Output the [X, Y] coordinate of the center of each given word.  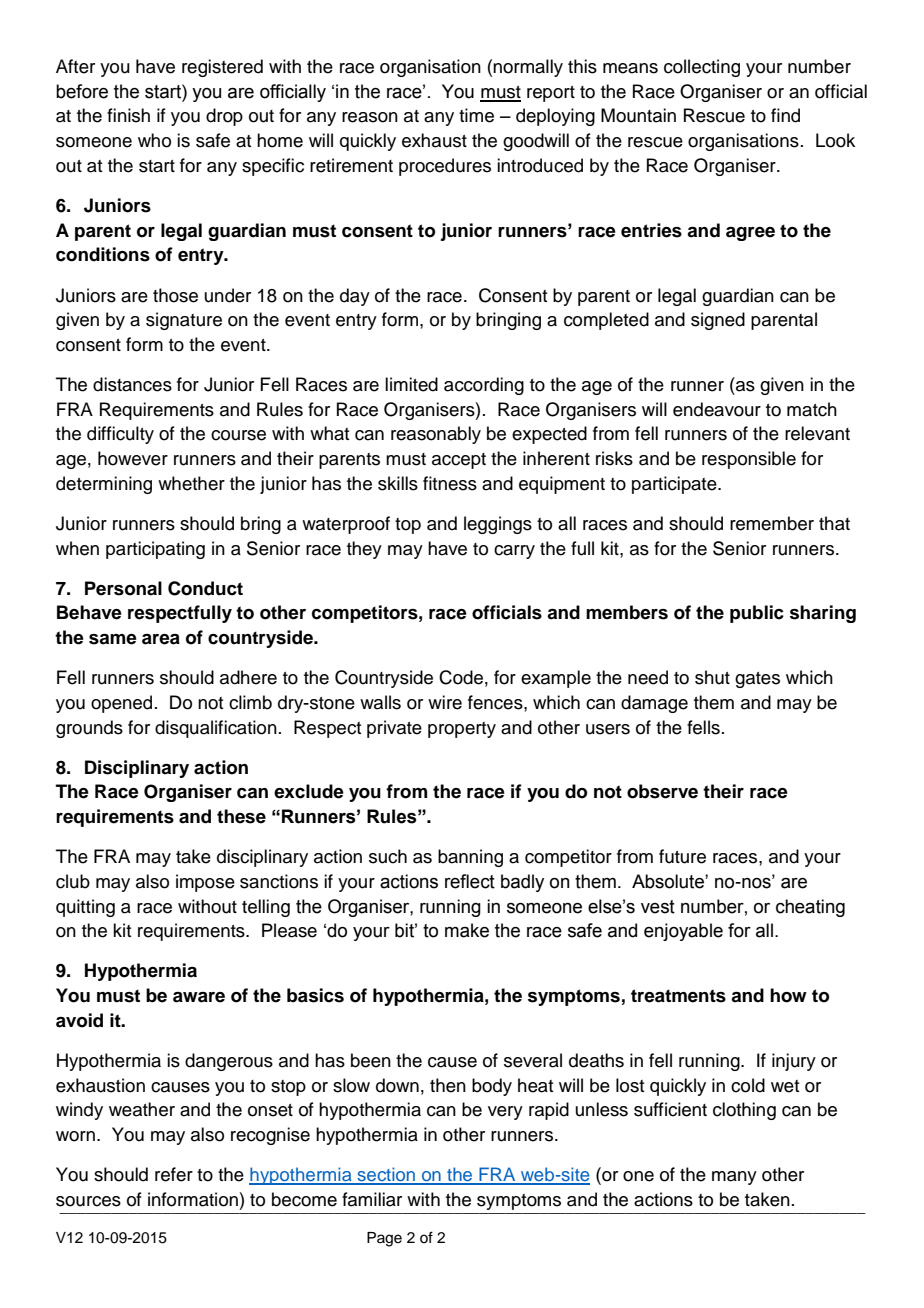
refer [174, 1174]
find [785, 115]
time [476, 115]
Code [461, 677]
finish [128, 115]
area [161, 639]
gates [757, 680]
